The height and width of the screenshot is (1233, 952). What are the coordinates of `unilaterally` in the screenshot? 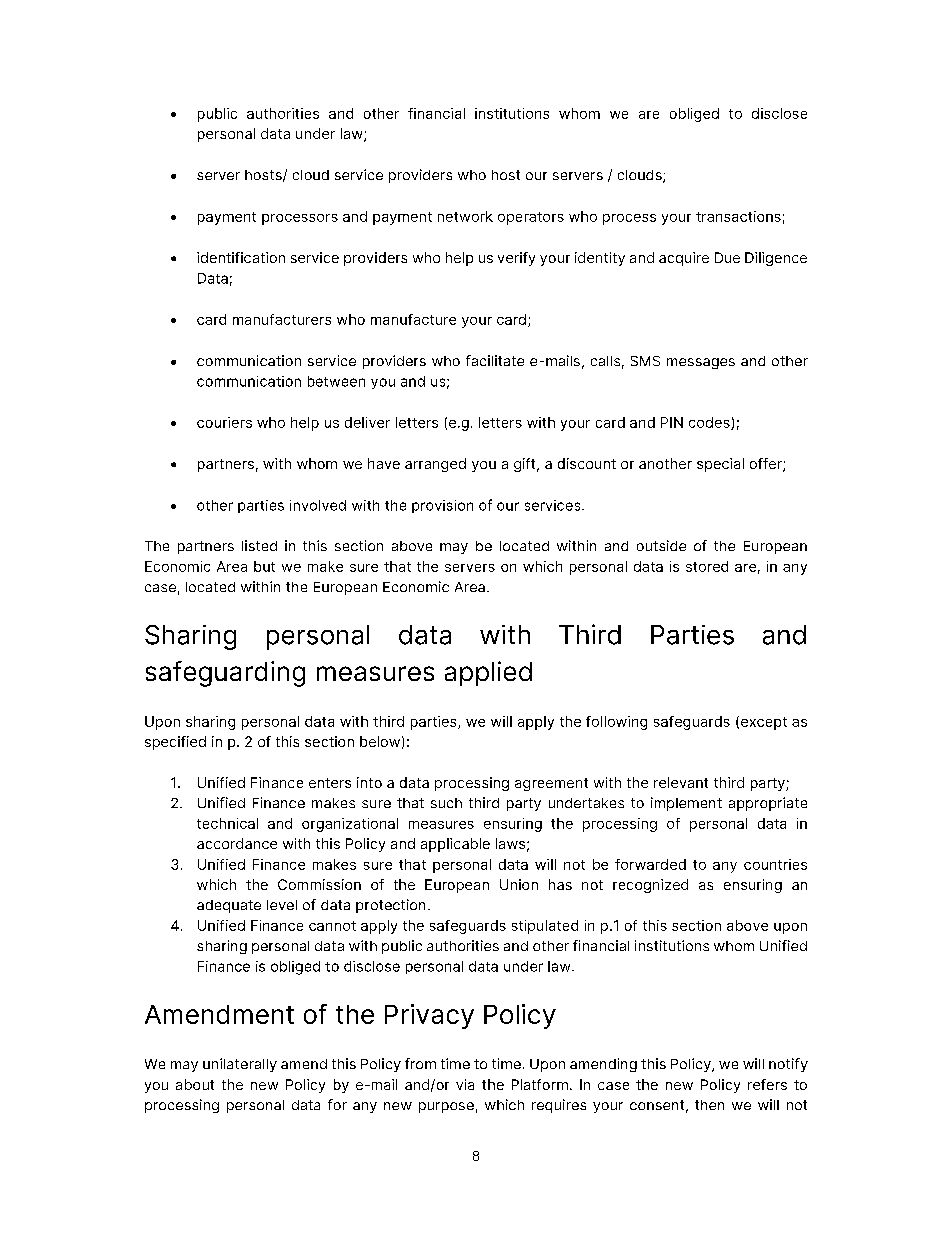 It's located at (240, 1065).
